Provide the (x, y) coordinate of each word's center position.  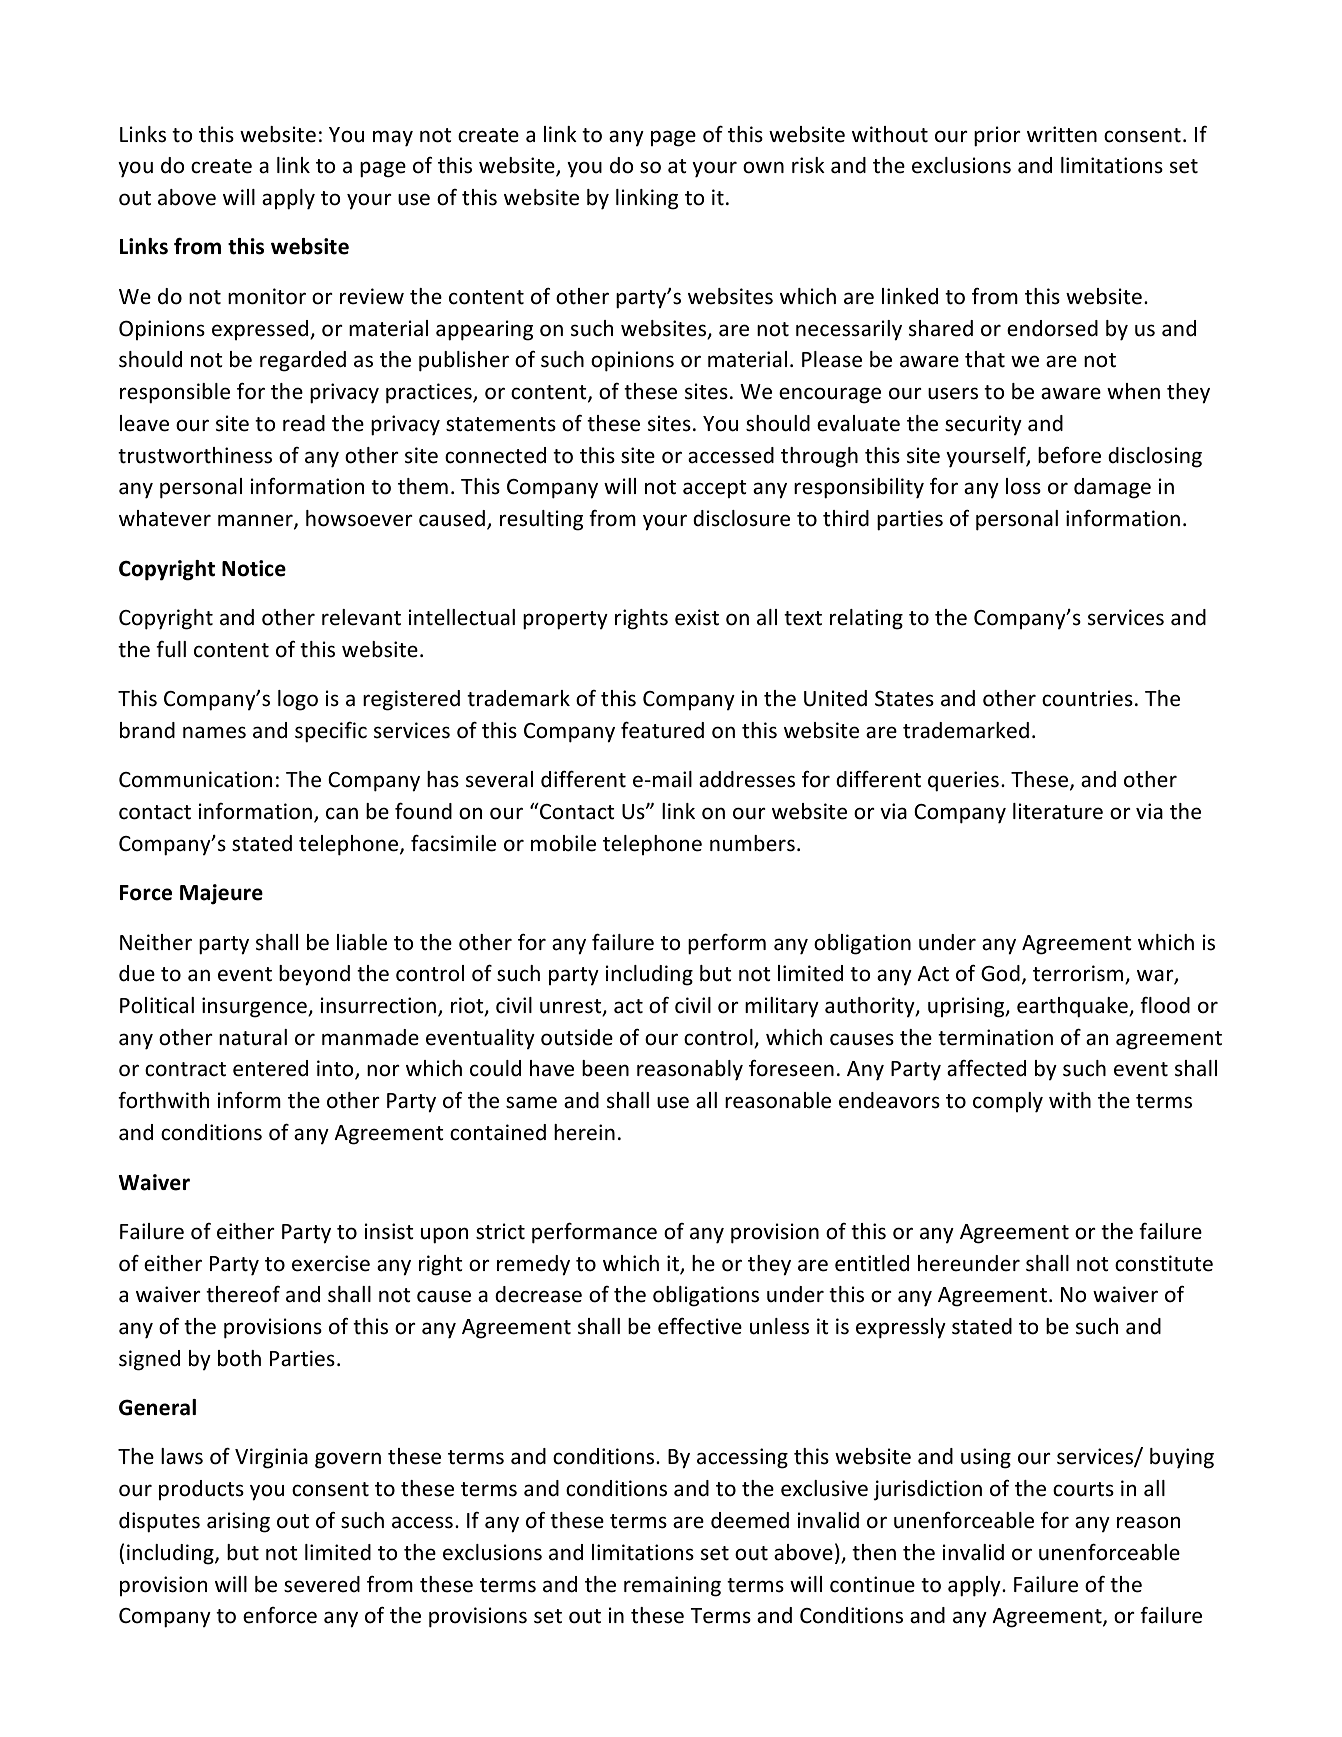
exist (697, 617)
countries (1087, 698)
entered (270, 1068)
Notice (254, 568)
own (763, 167)
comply (1008, 1102)
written (1062, 134)
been (605, 1068)
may (393, 138)
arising (238, 1522)
